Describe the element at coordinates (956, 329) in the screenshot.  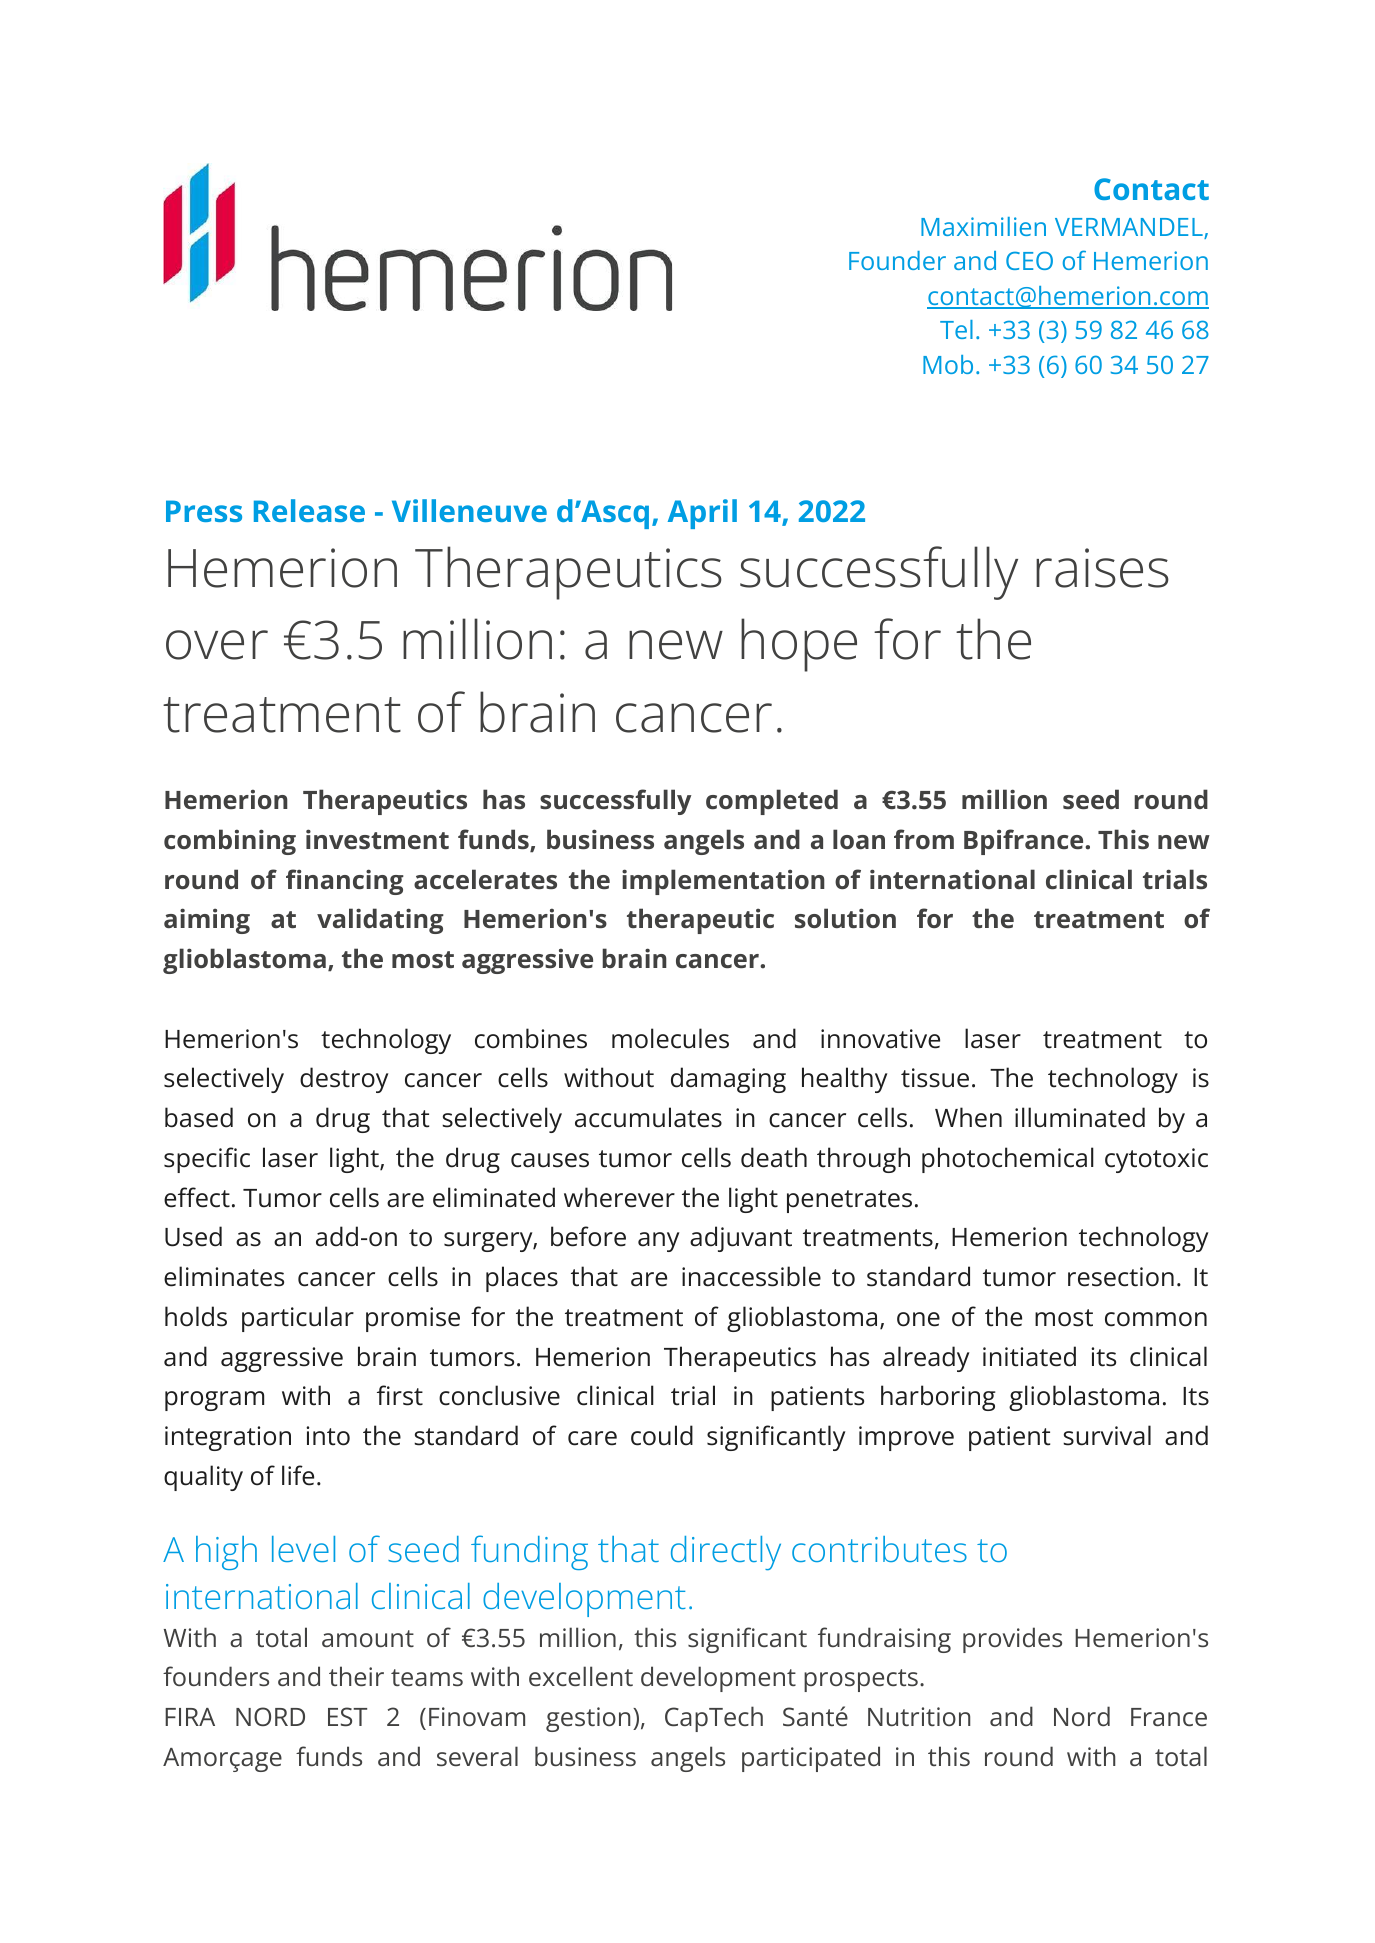
I see `Tel` at that location.
